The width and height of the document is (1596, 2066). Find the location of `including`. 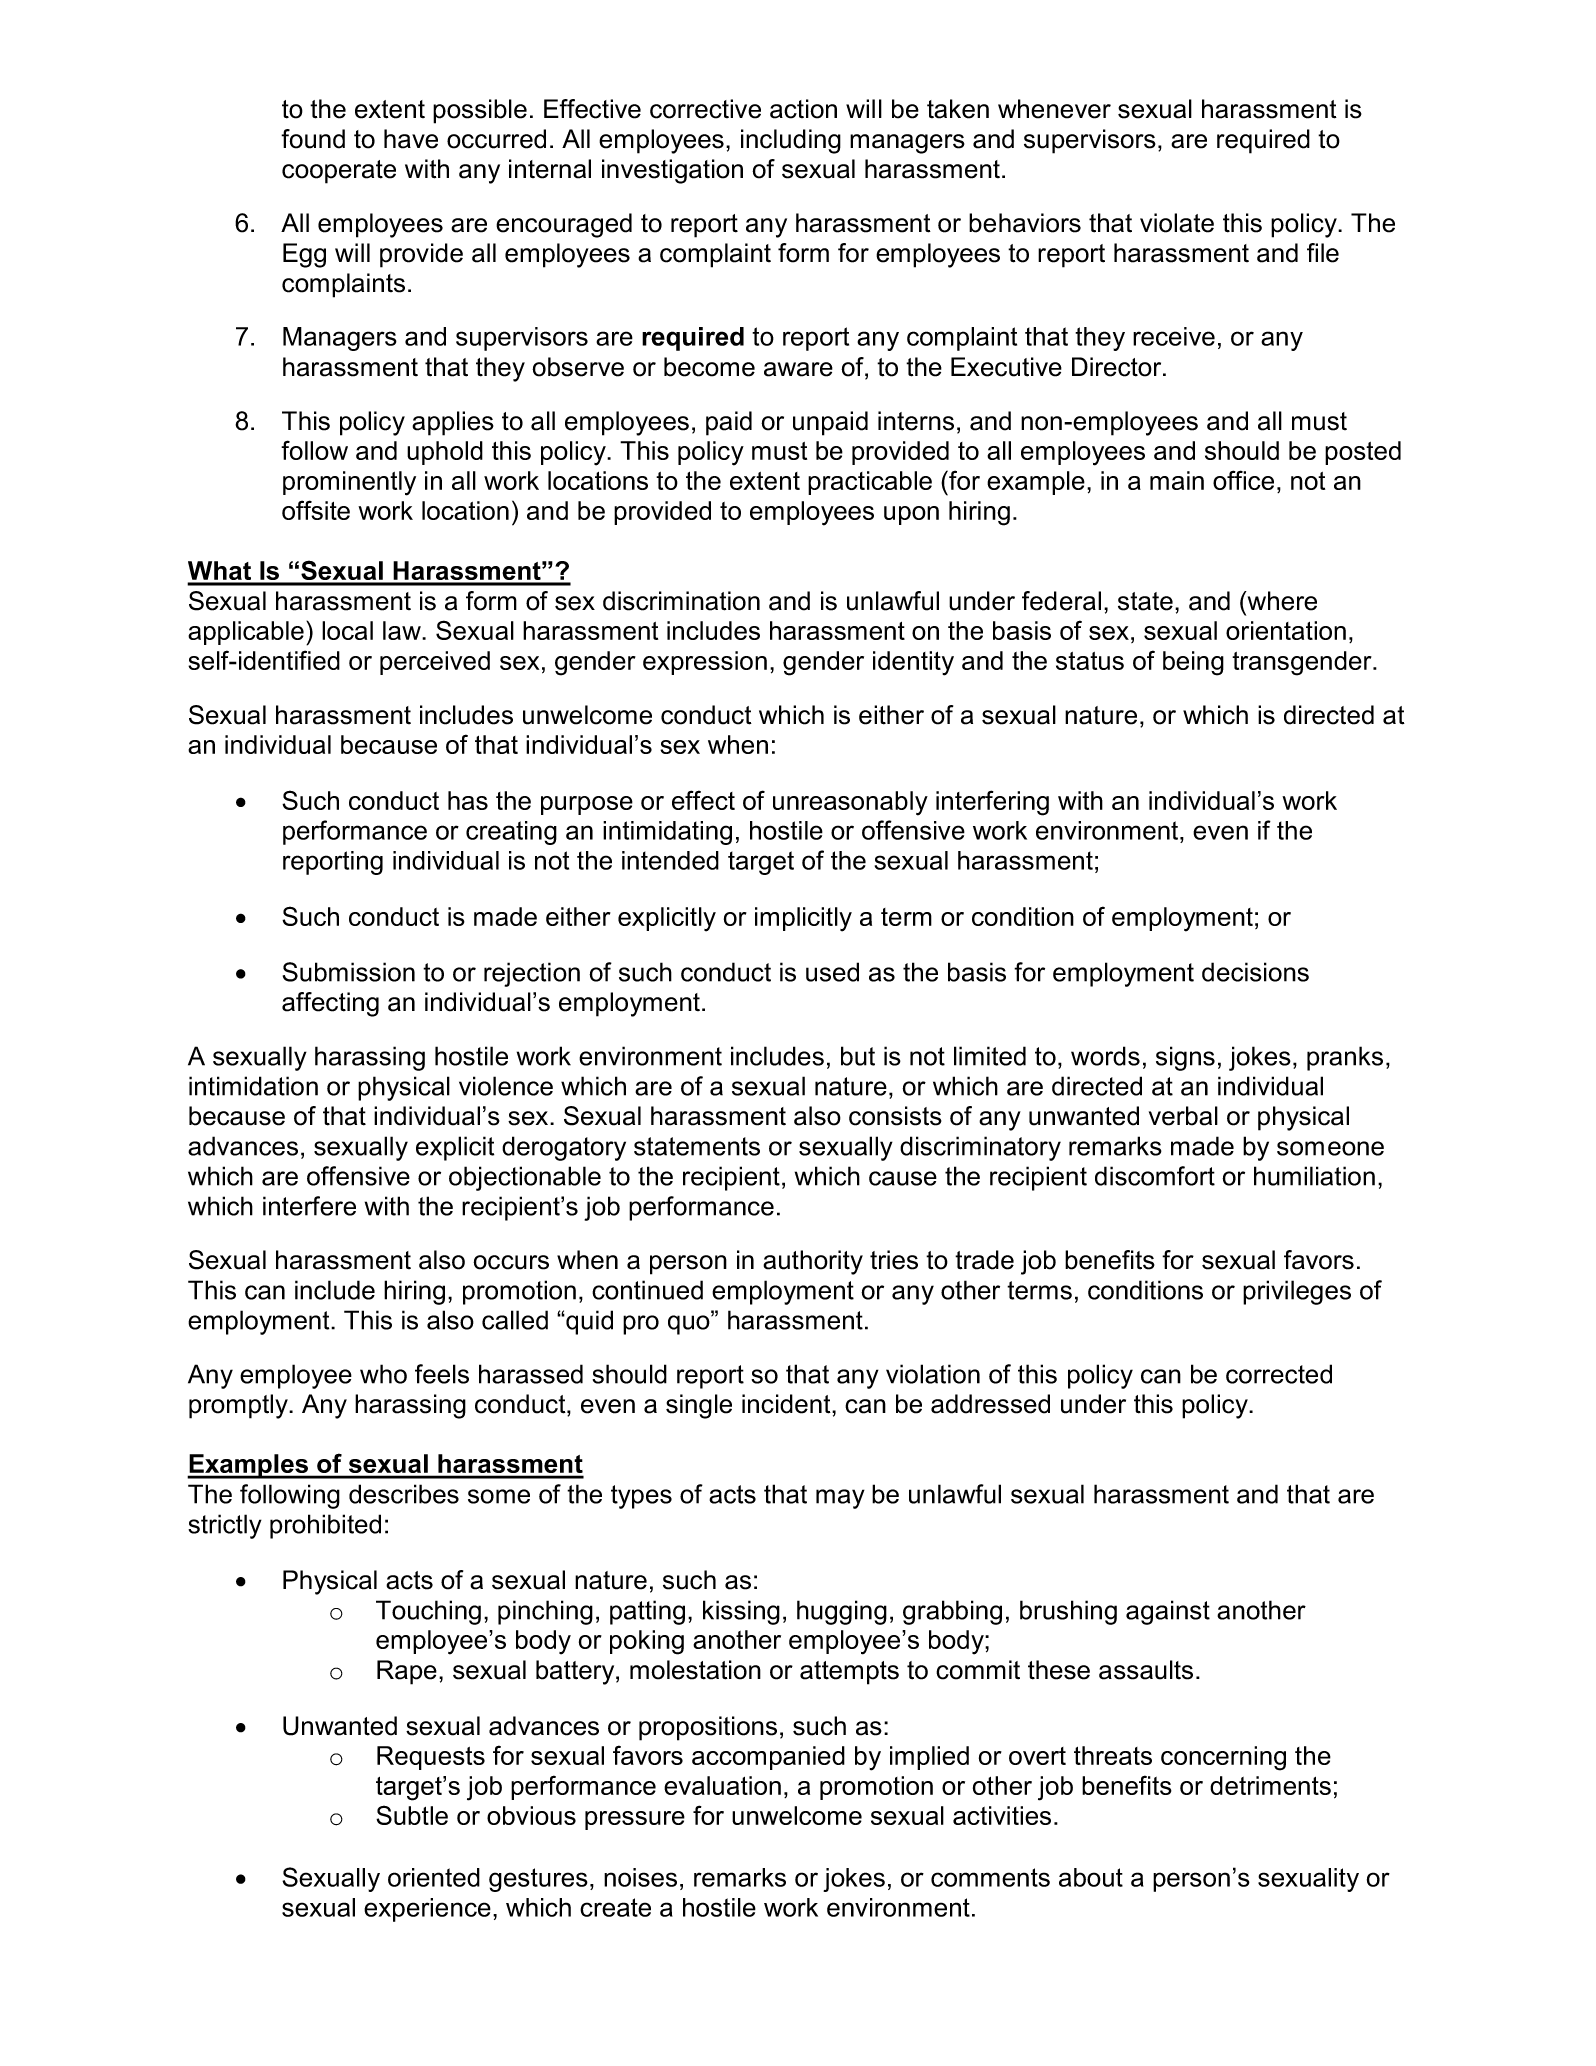

including is located at coordinates (791, 141).
